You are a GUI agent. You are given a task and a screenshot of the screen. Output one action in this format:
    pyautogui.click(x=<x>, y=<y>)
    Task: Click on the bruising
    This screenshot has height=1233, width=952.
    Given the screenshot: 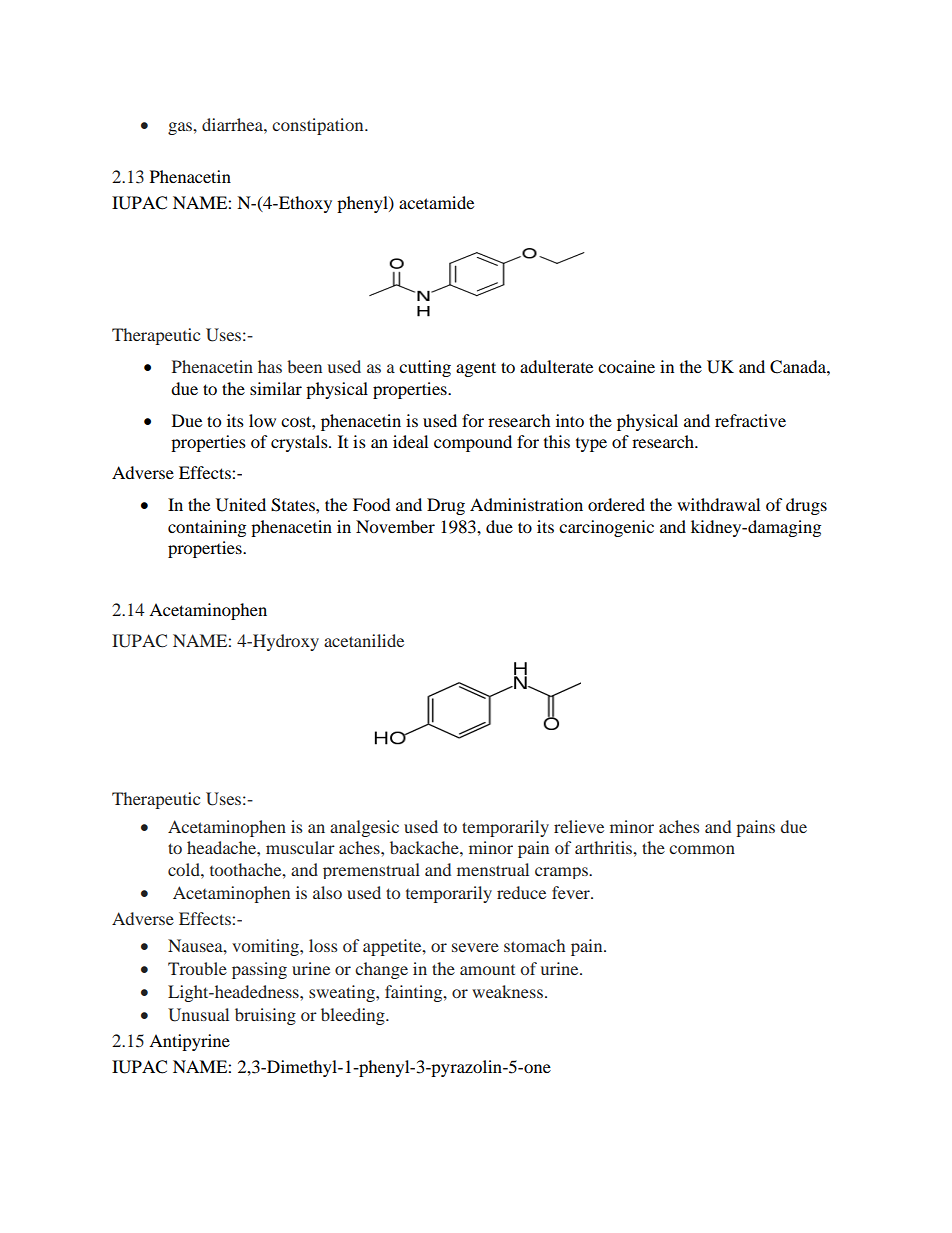 What is the action you would take?
    pyautogui.click(x=265, y=1016)
